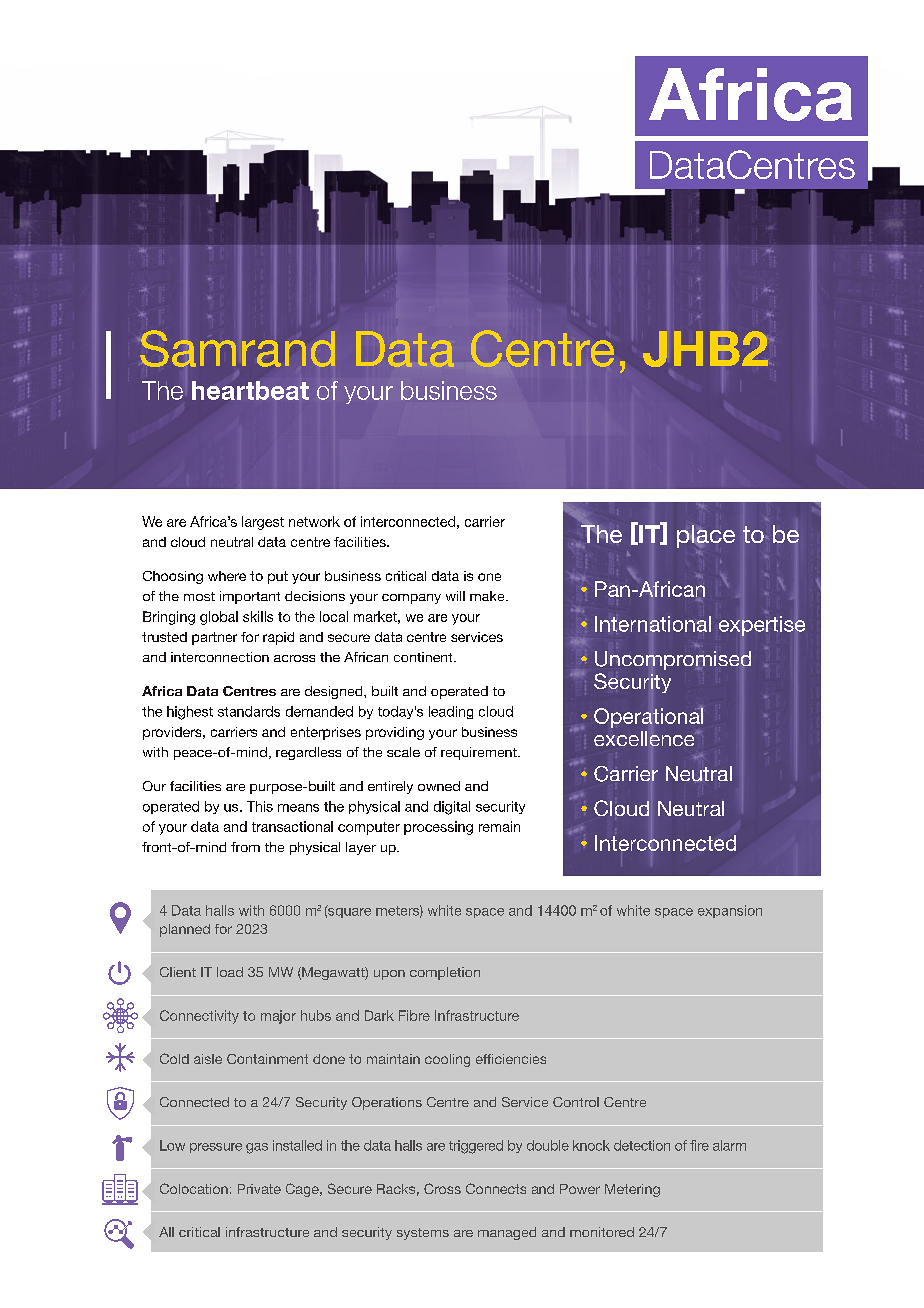 This screenshot has height=1308, width=924. What do you see at coordinates (208, 1059) in the screenshot?
I see `aisle` at bounding box center [208, 1059].
